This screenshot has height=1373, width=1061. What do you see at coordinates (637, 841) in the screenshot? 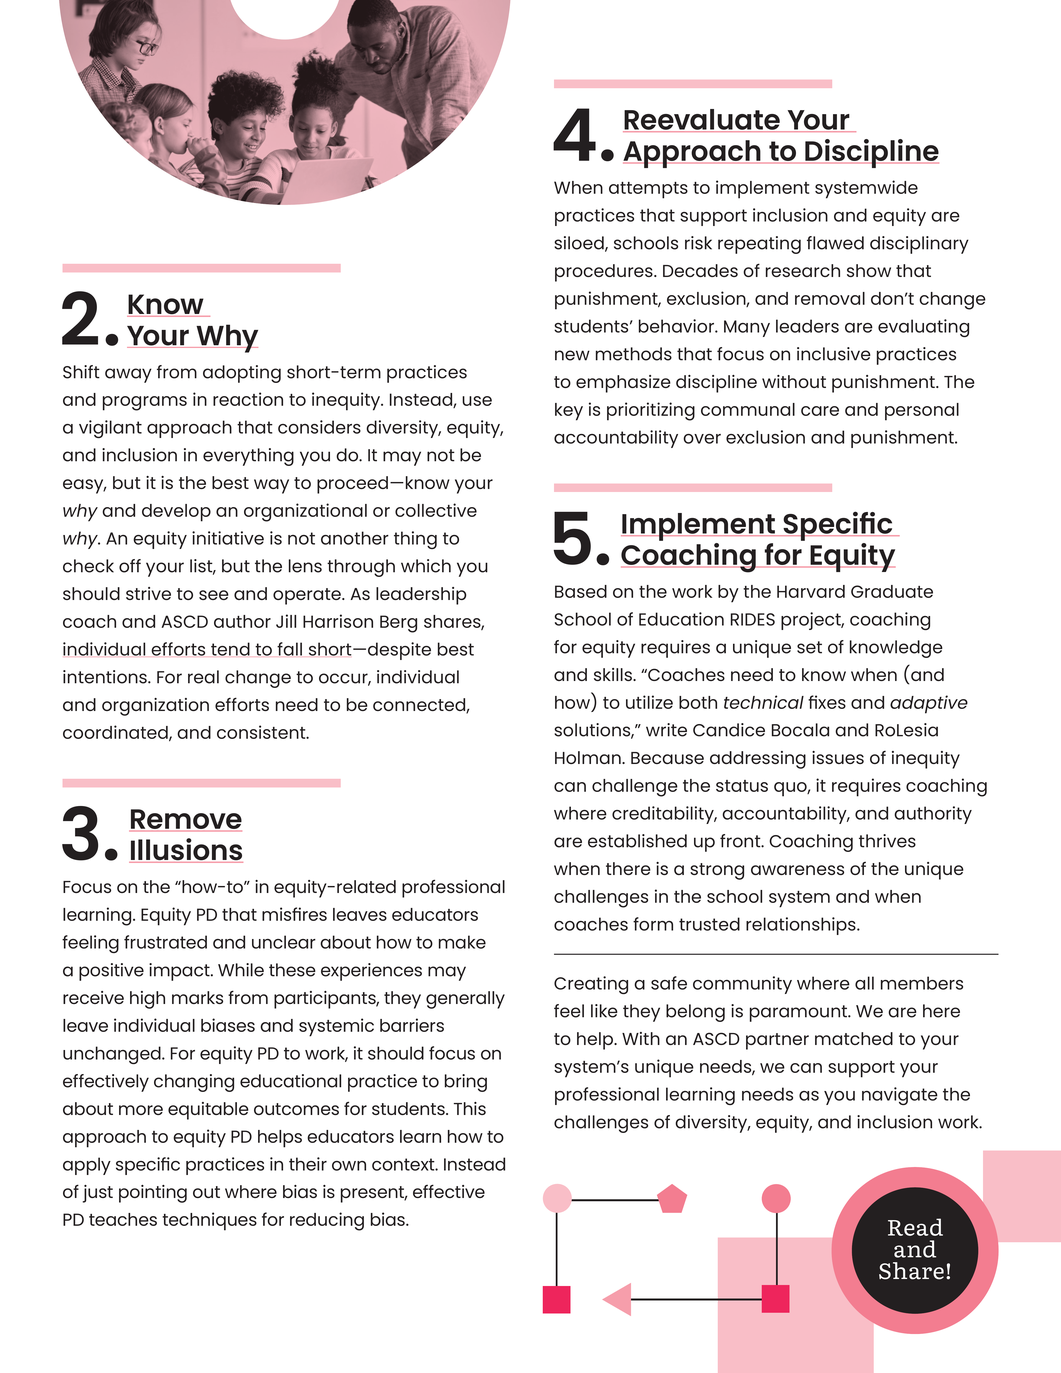
I see `established` at bounding box center [637, 841].
